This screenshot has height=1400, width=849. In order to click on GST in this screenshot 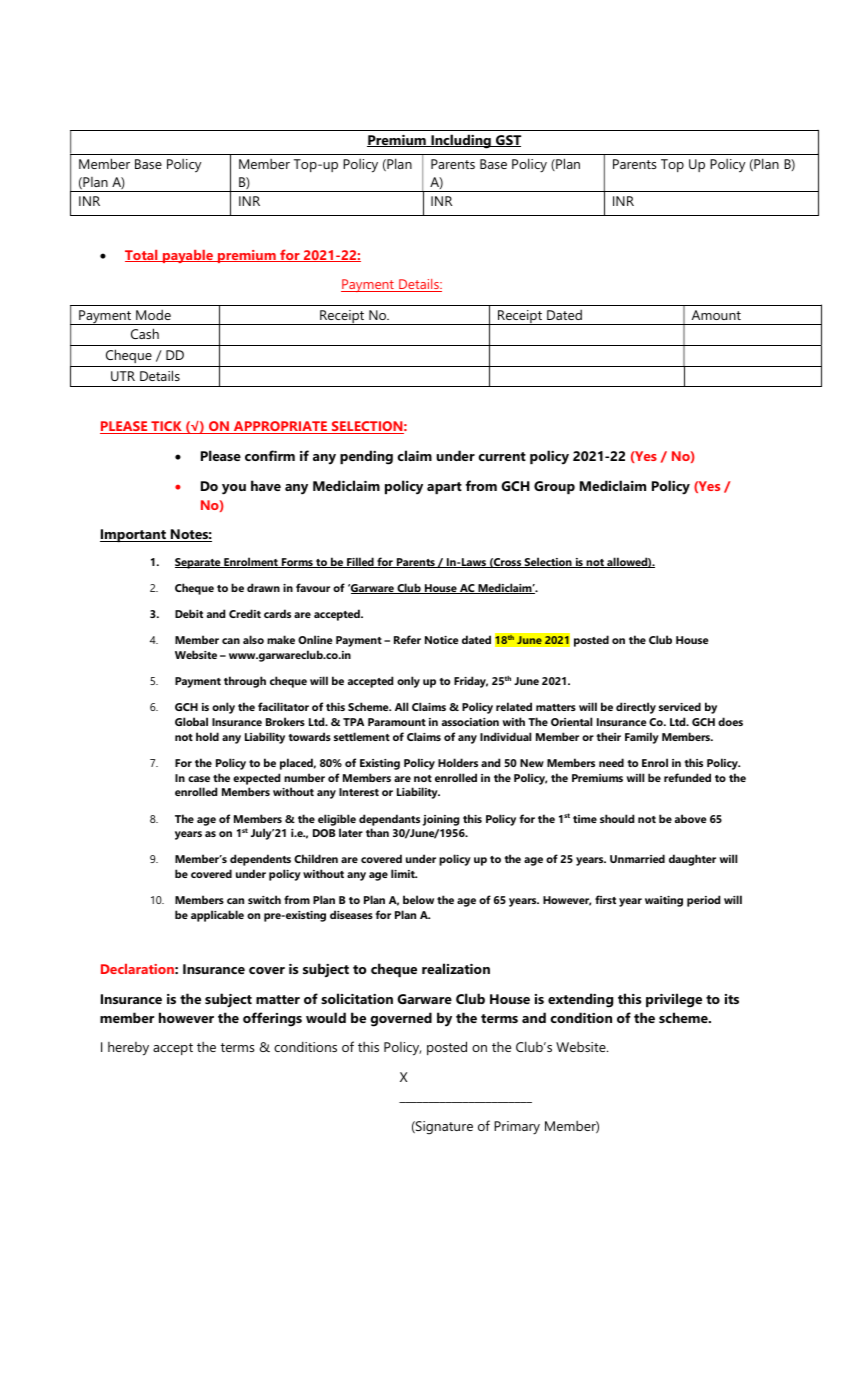, I will do `click(507, 141)`.
